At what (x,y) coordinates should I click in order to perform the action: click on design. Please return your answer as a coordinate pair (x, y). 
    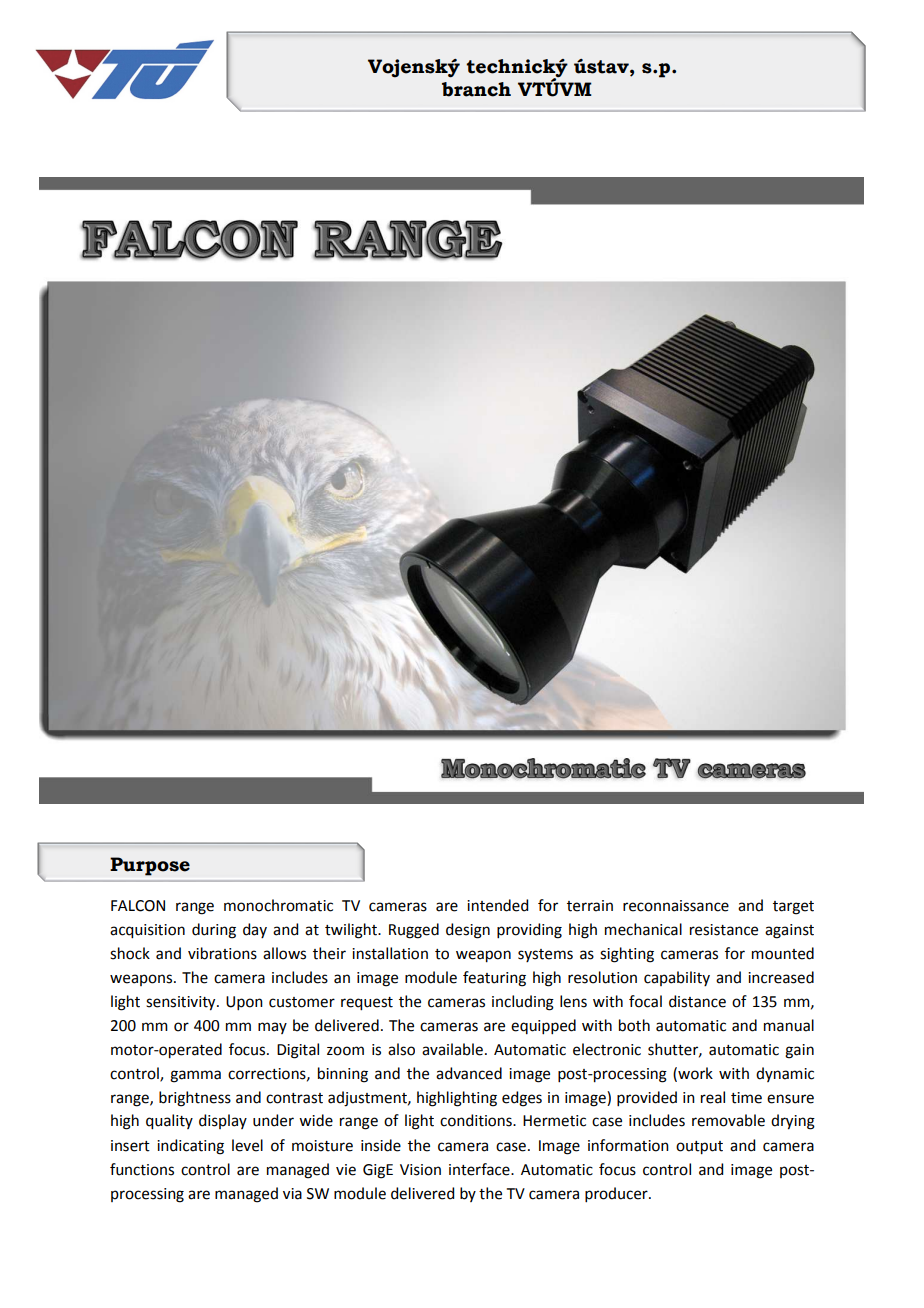
    Looking at the image, I should click on (468, 931).
